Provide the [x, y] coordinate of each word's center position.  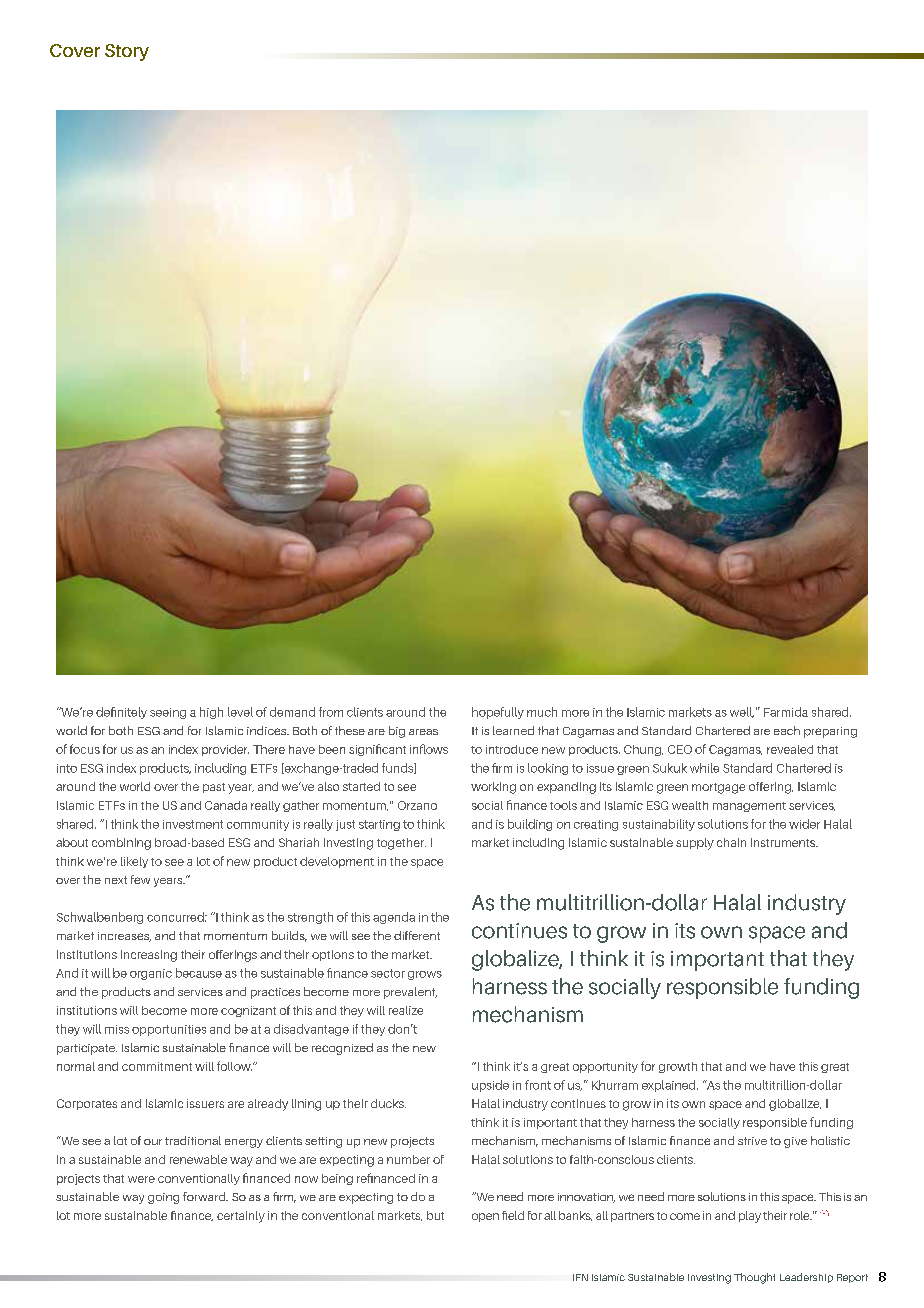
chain [731, 842]
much [542, 712]
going [163, 1198]
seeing [168, 713]
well [742, 712]
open [485, 1217]
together [401, 844]
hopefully [498, 713]
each [787, 730]
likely [134, 862]
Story [127, 52]
